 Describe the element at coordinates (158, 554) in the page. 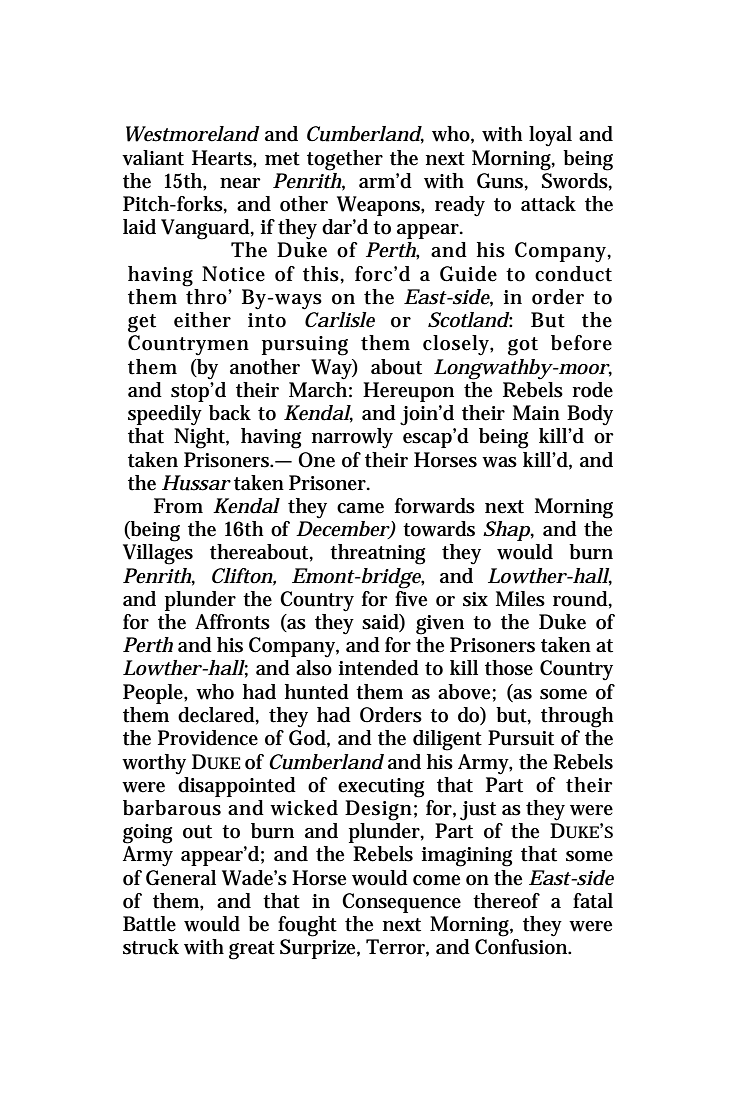

I see `Villages` at that location.
